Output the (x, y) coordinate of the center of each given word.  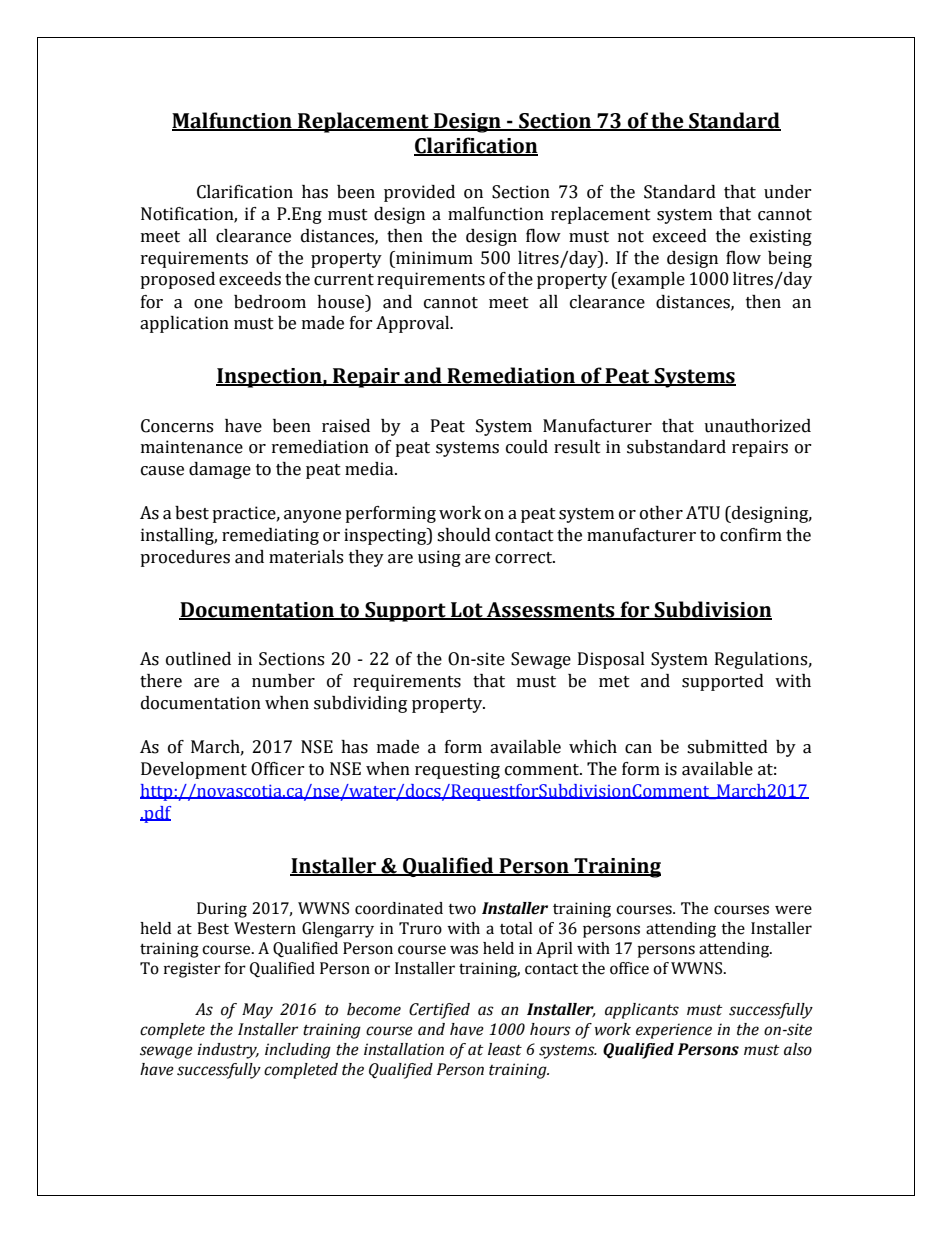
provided (419, 193)
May (257, 1011)
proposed (177, 280)
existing (781, 237)
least (505, 1049)
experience (674, 1031)
